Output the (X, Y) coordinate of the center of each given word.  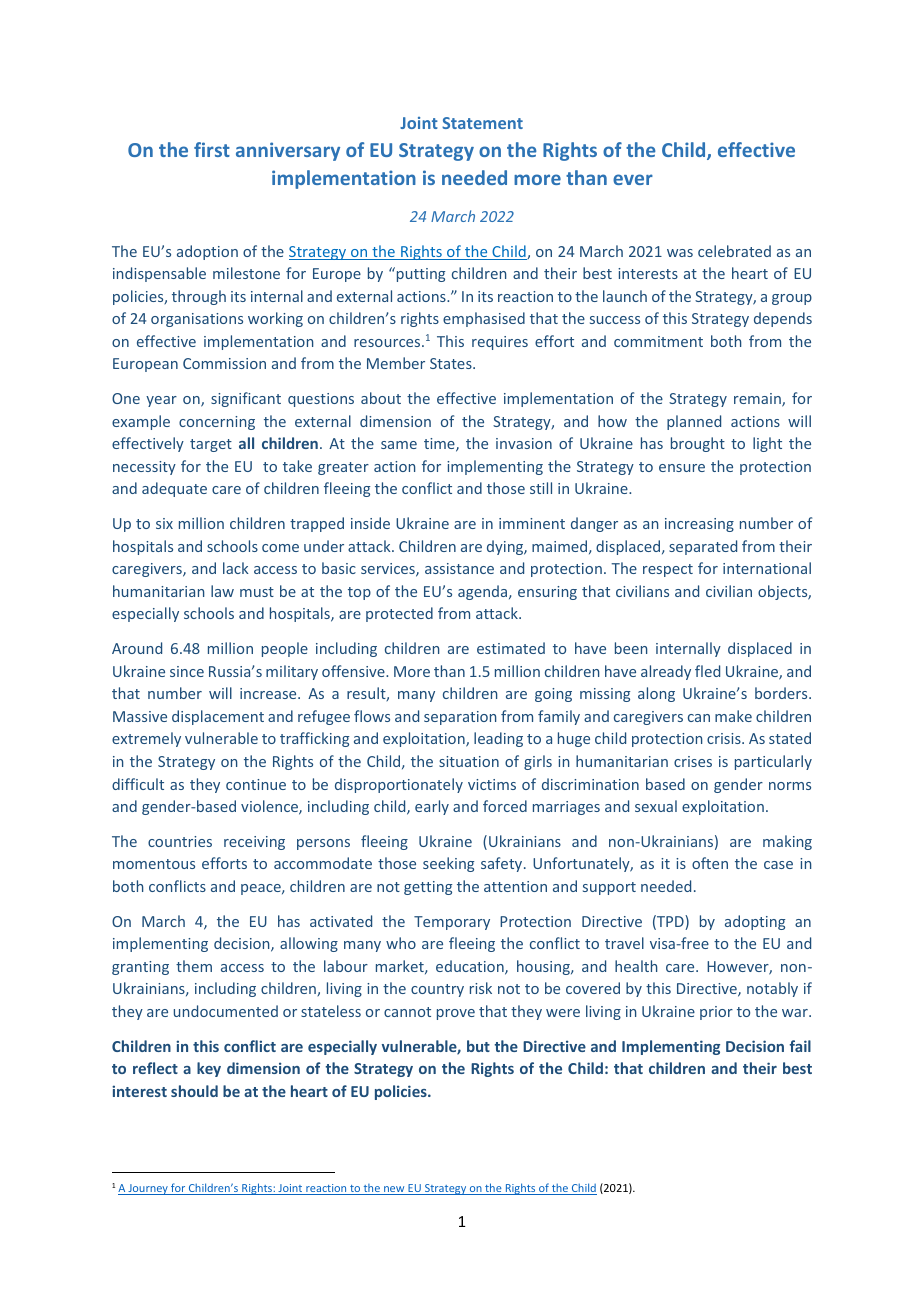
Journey (148, 1189)
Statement (482, 123)
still (541, 488)
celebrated (734, 251)
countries (180, 841)
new (394, 1190)
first (212, 149)
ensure (682, 468)
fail (800, 1046)
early (432, 807)
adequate (174, 489)
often (710, 863)
